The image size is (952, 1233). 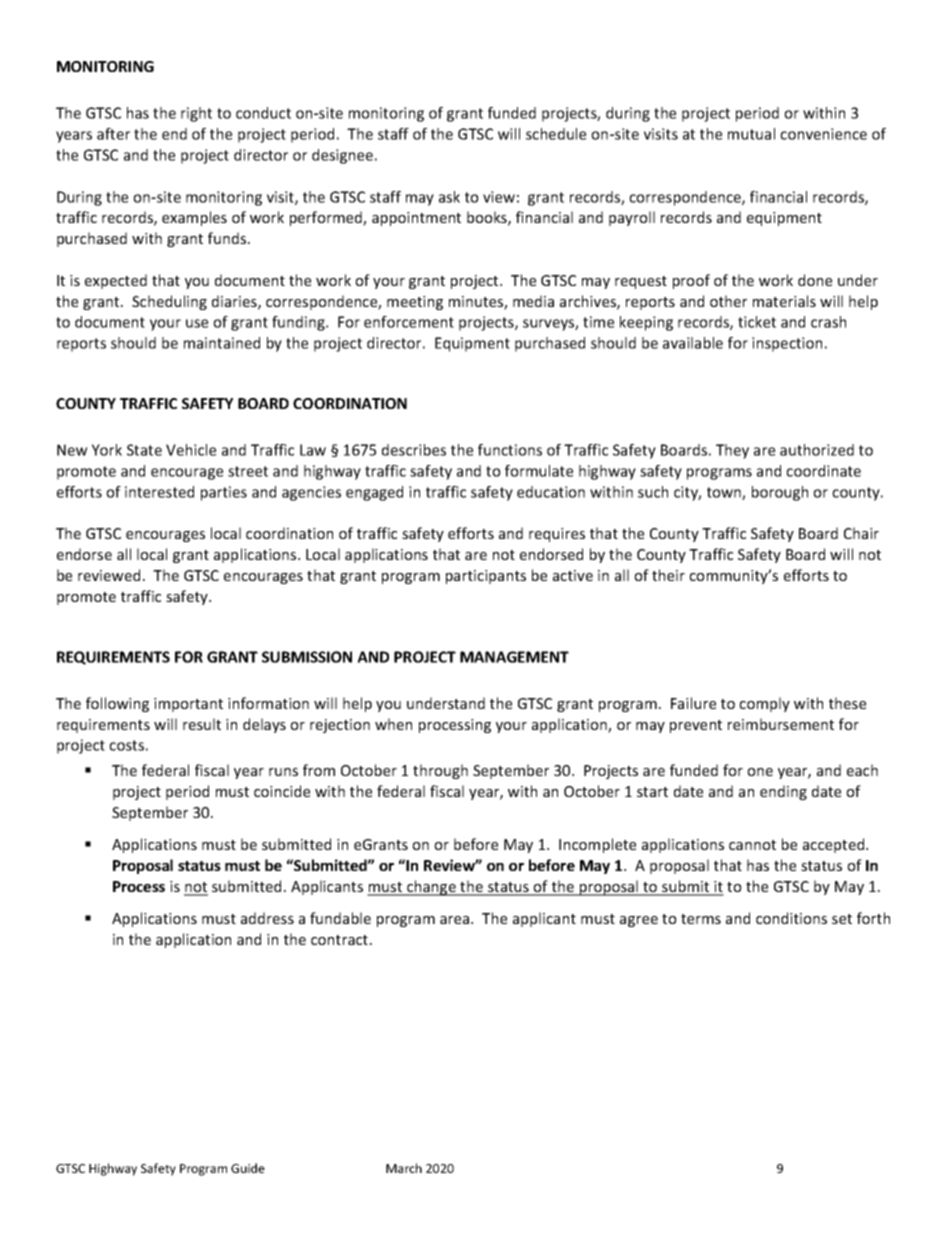 I want to click on Guide, so click(x=248, y=1168).
